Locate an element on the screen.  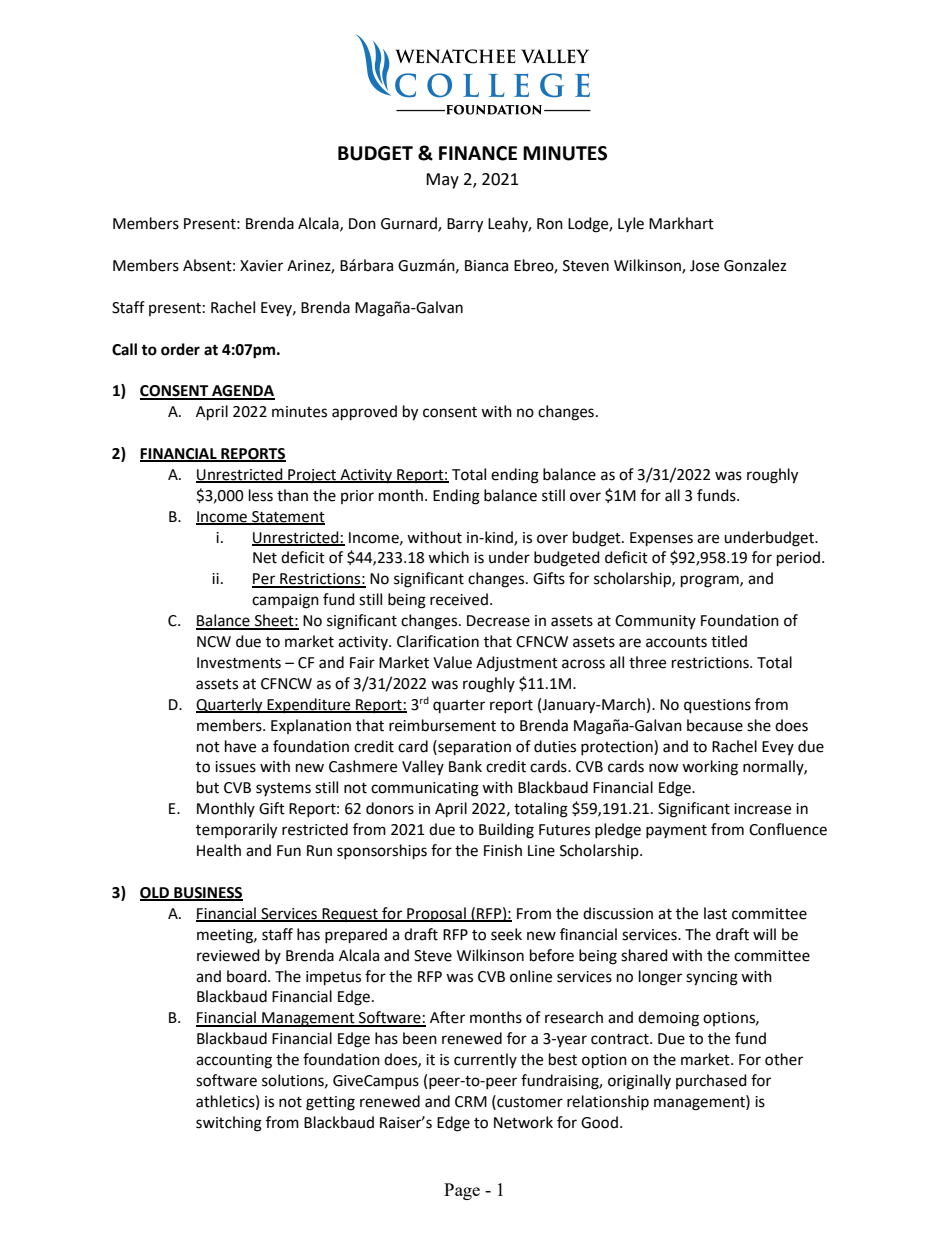
which is located at coordinates (448, 557).
